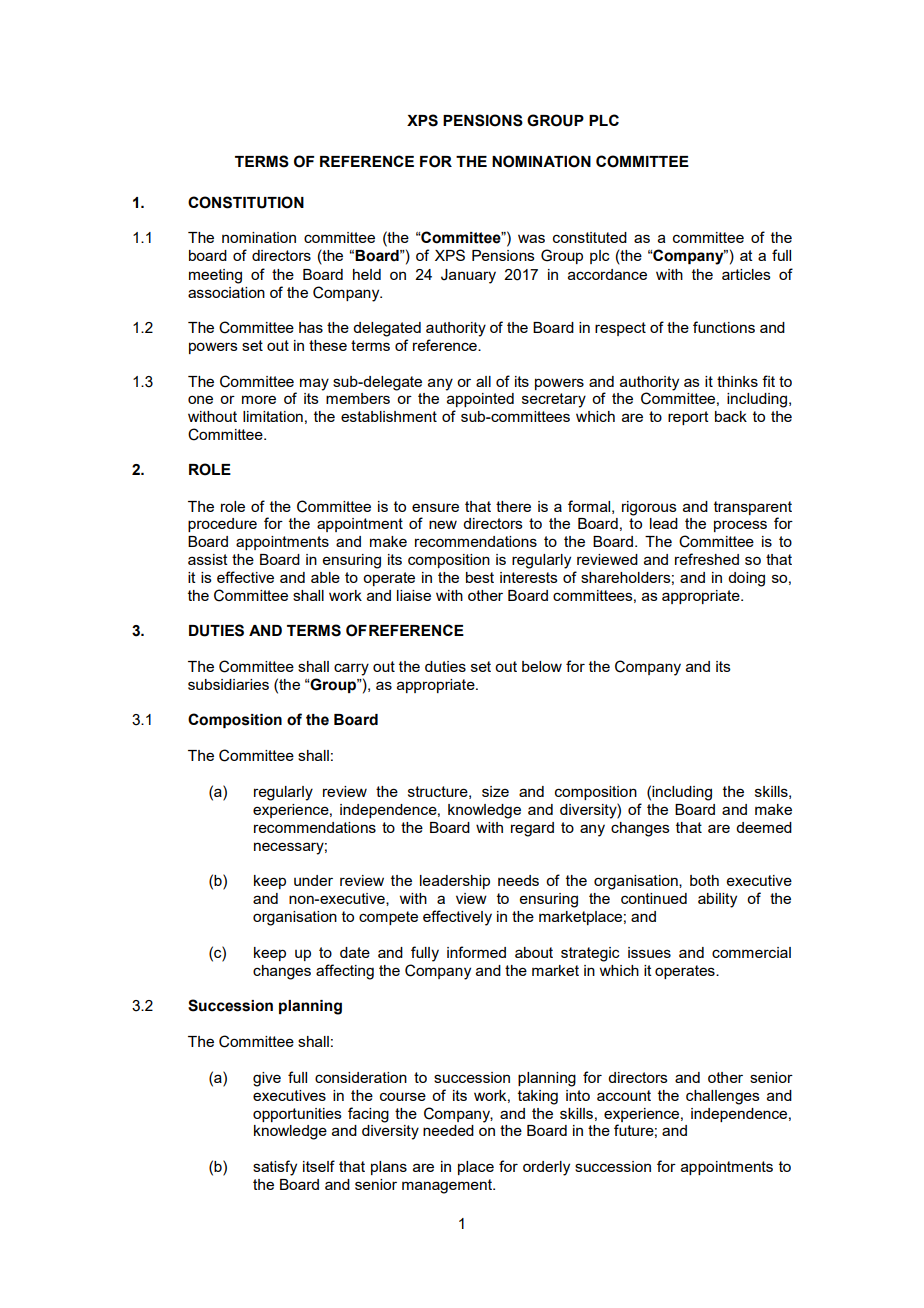  What do you see at coordinates (746, 274) in the page?
I see `articles` at bounding box center [746, 274].
